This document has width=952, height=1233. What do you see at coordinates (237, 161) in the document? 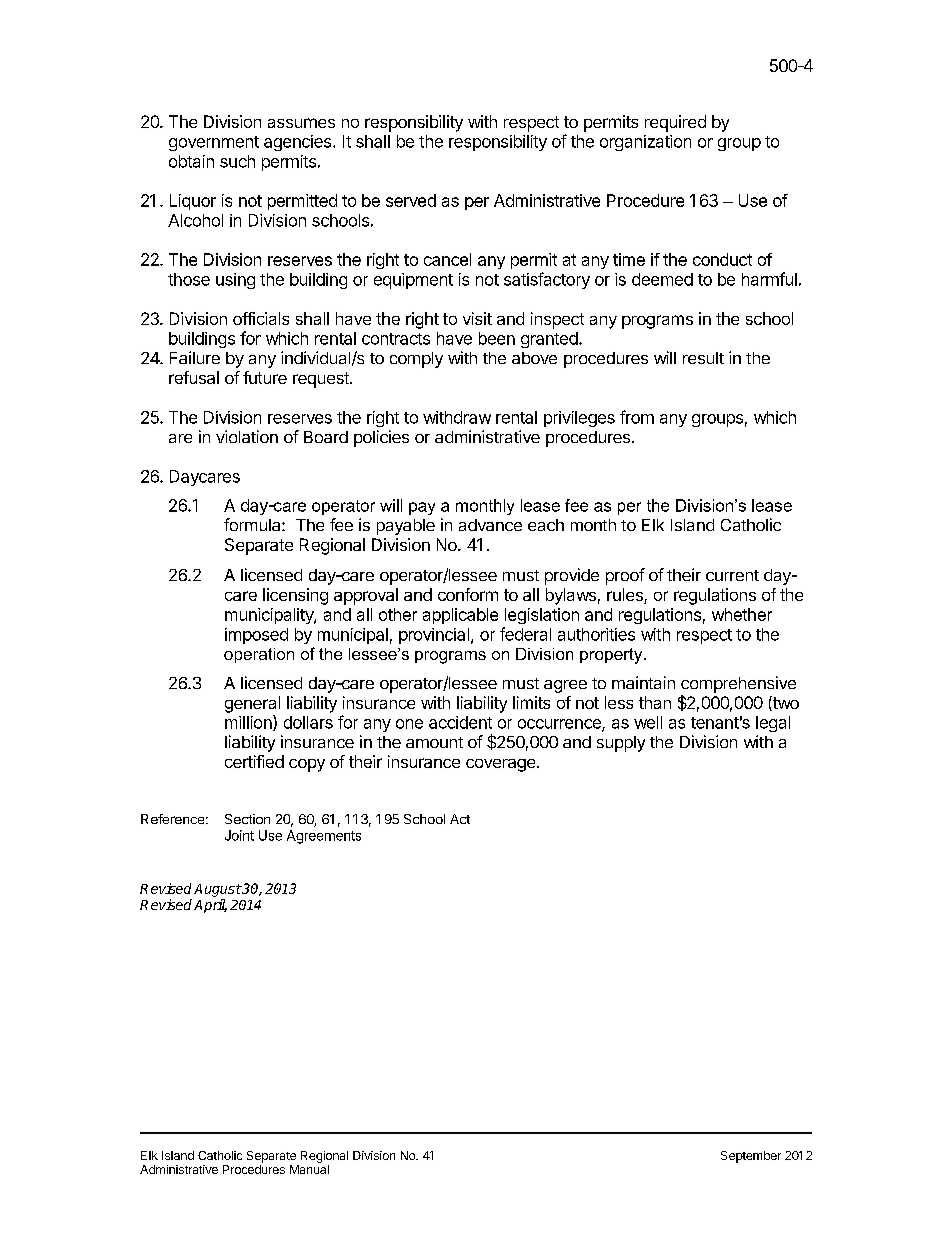
I see `such` at bounding box center [237, 161].
